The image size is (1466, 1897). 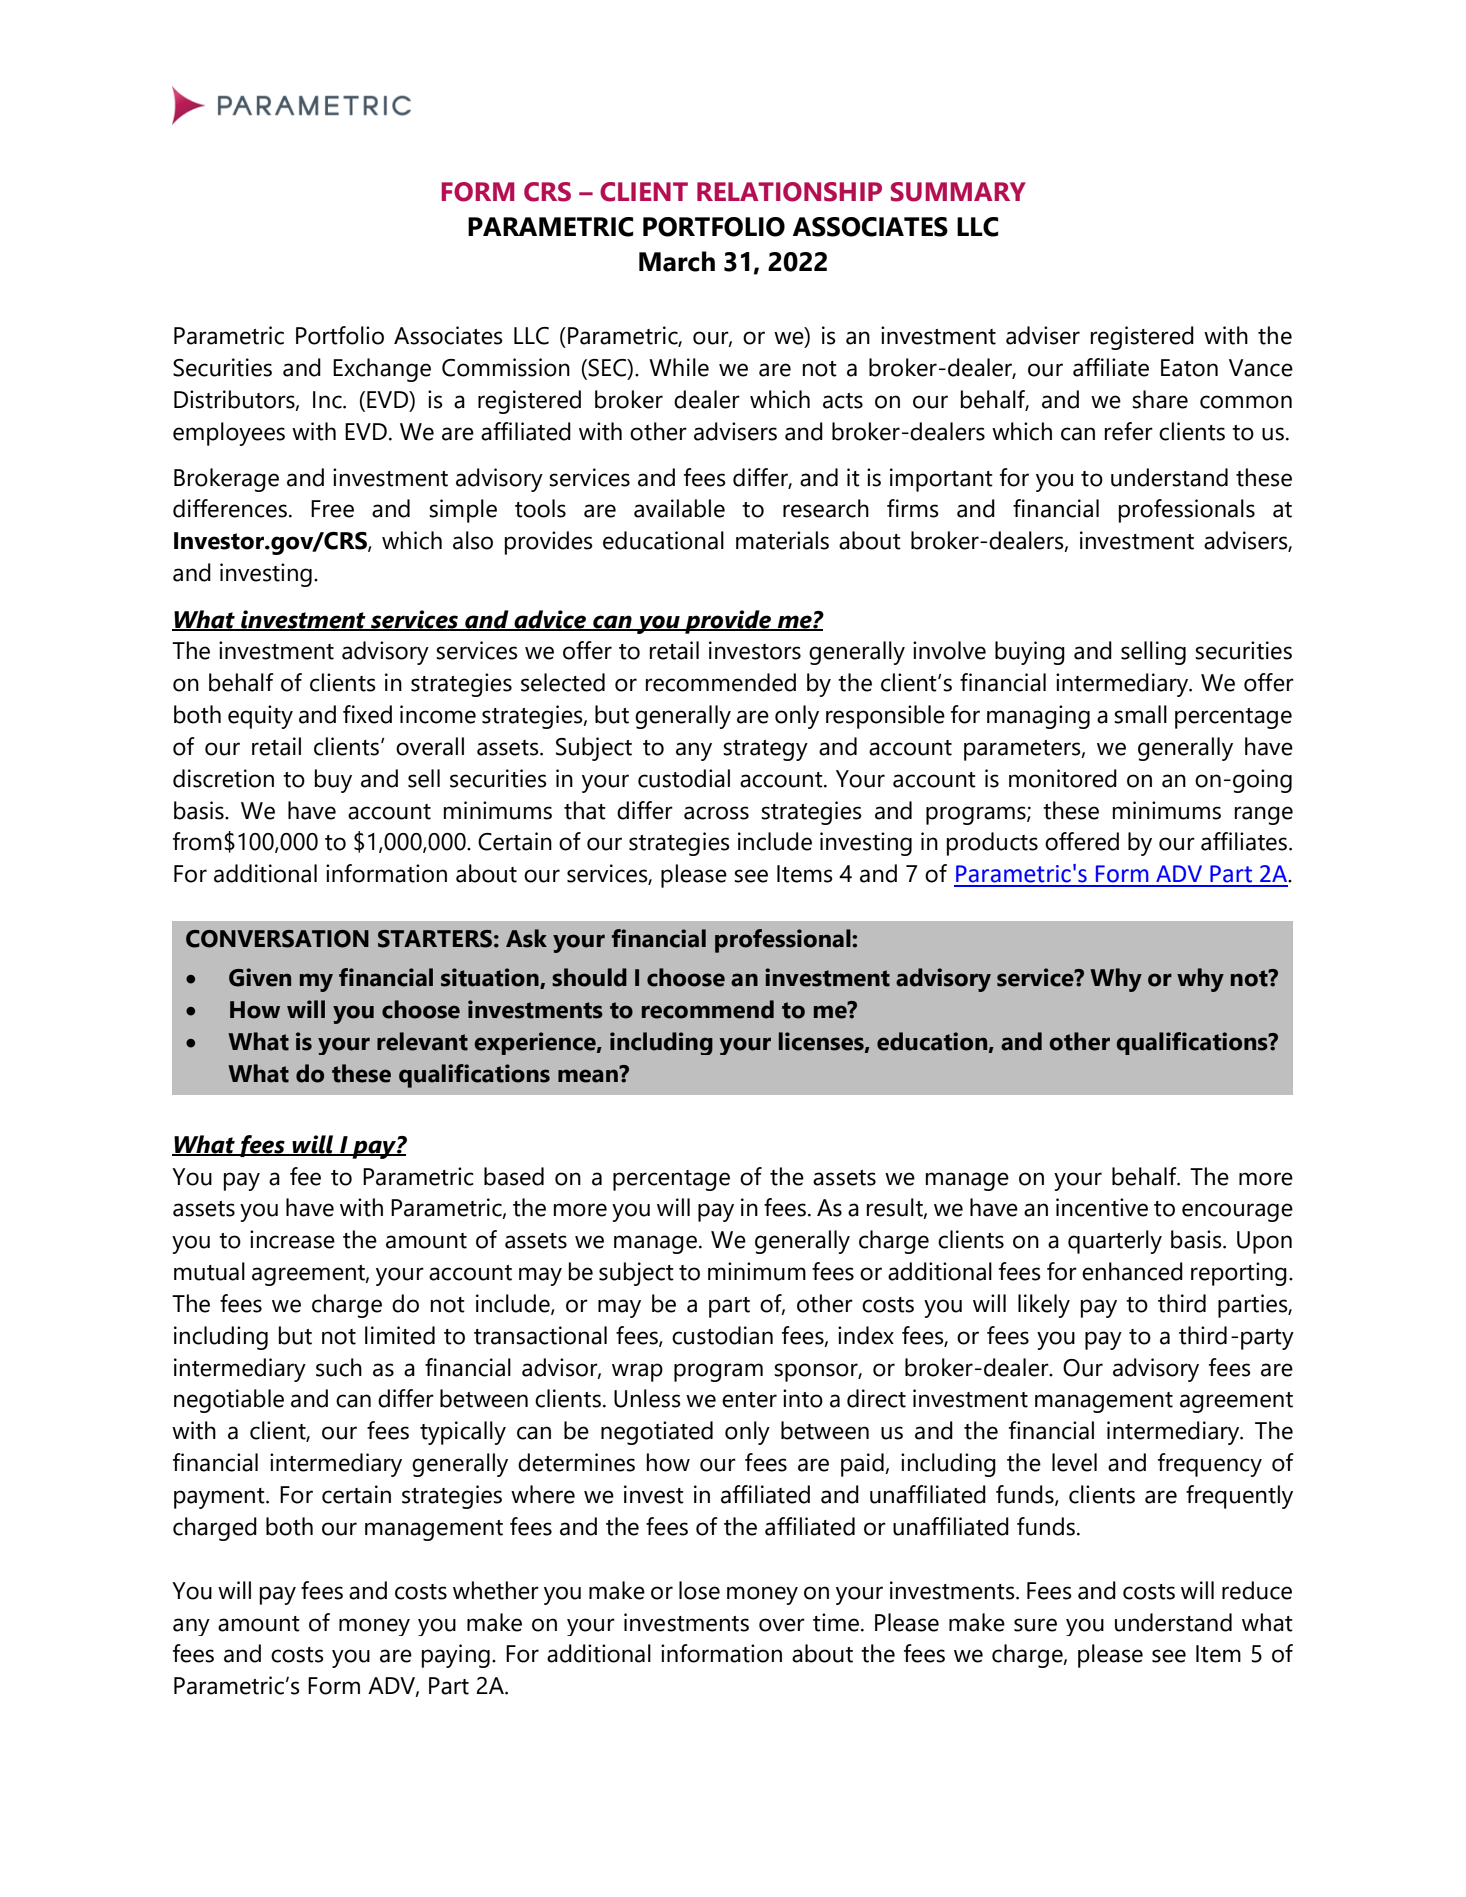 What do you see at coordinates (992, 844) in the document?
I see `products` at bounding box center [992, 844].
